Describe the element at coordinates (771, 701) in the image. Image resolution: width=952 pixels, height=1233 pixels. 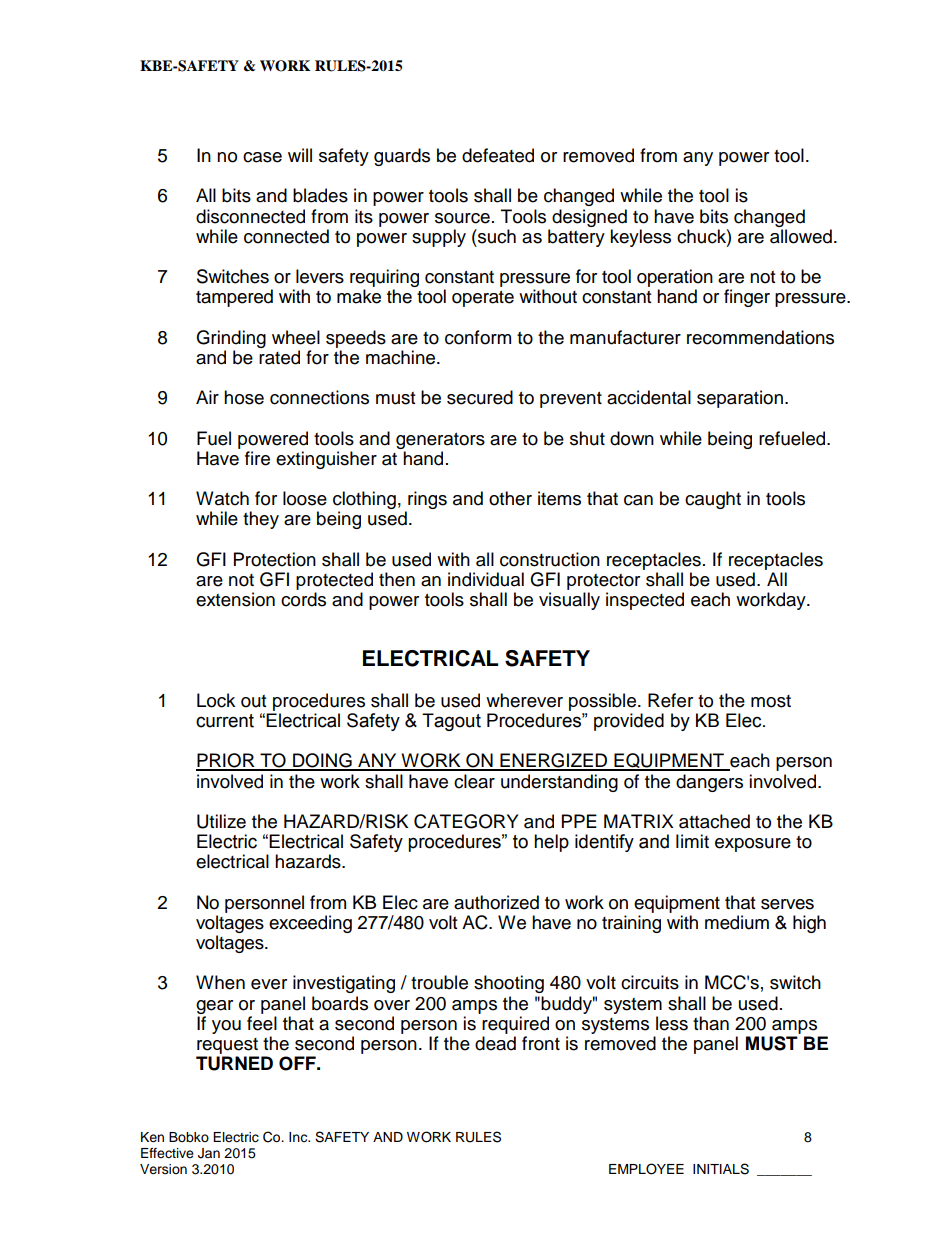
I see `most` at that location.
